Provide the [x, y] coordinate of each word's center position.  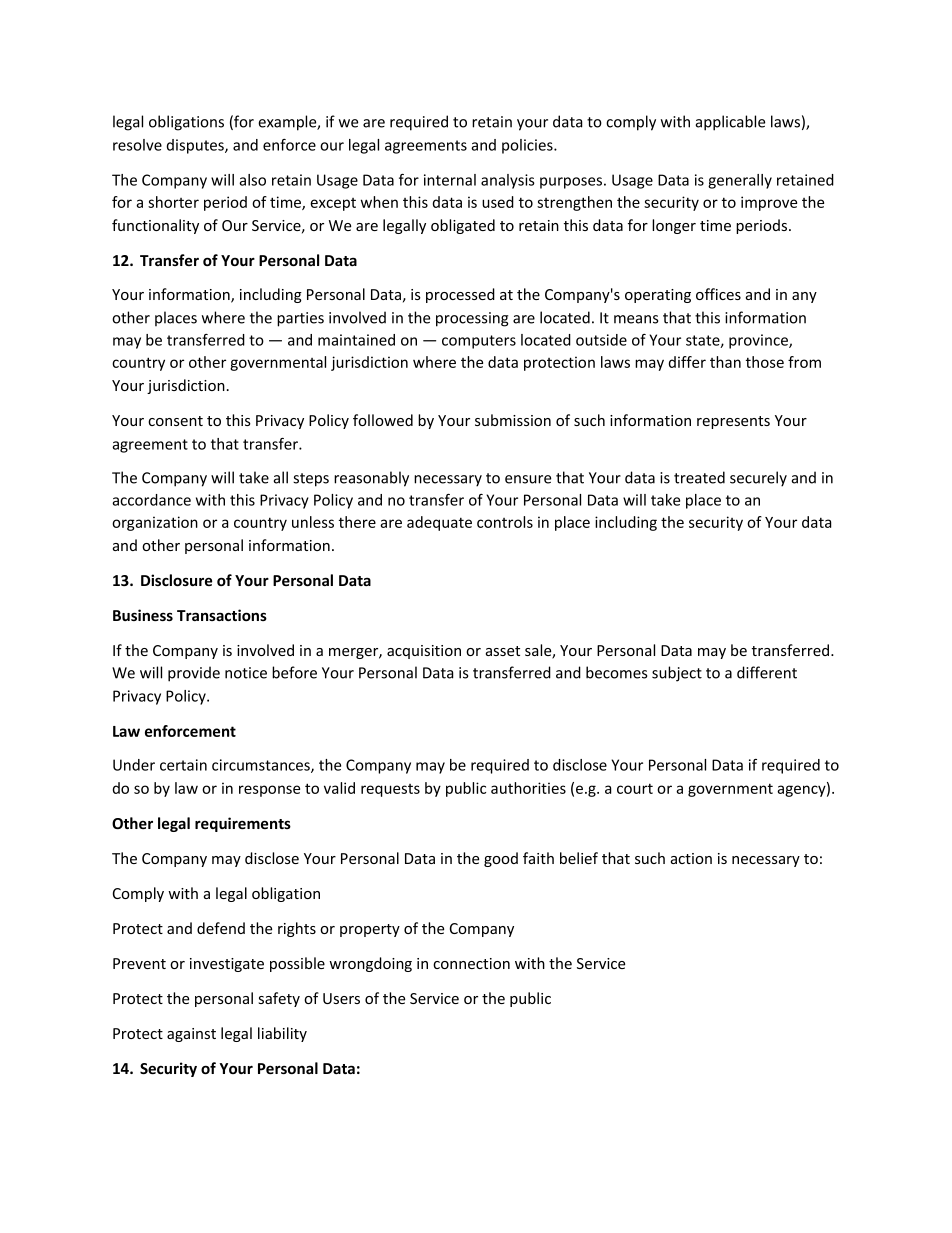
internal [450, 180]
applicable [730, 123]
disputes [196, 146]
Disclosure [176, 580]
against [191, 1035]
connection [471, 963]
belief [579, 858]
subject [677, 674]
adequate [439, 523]
